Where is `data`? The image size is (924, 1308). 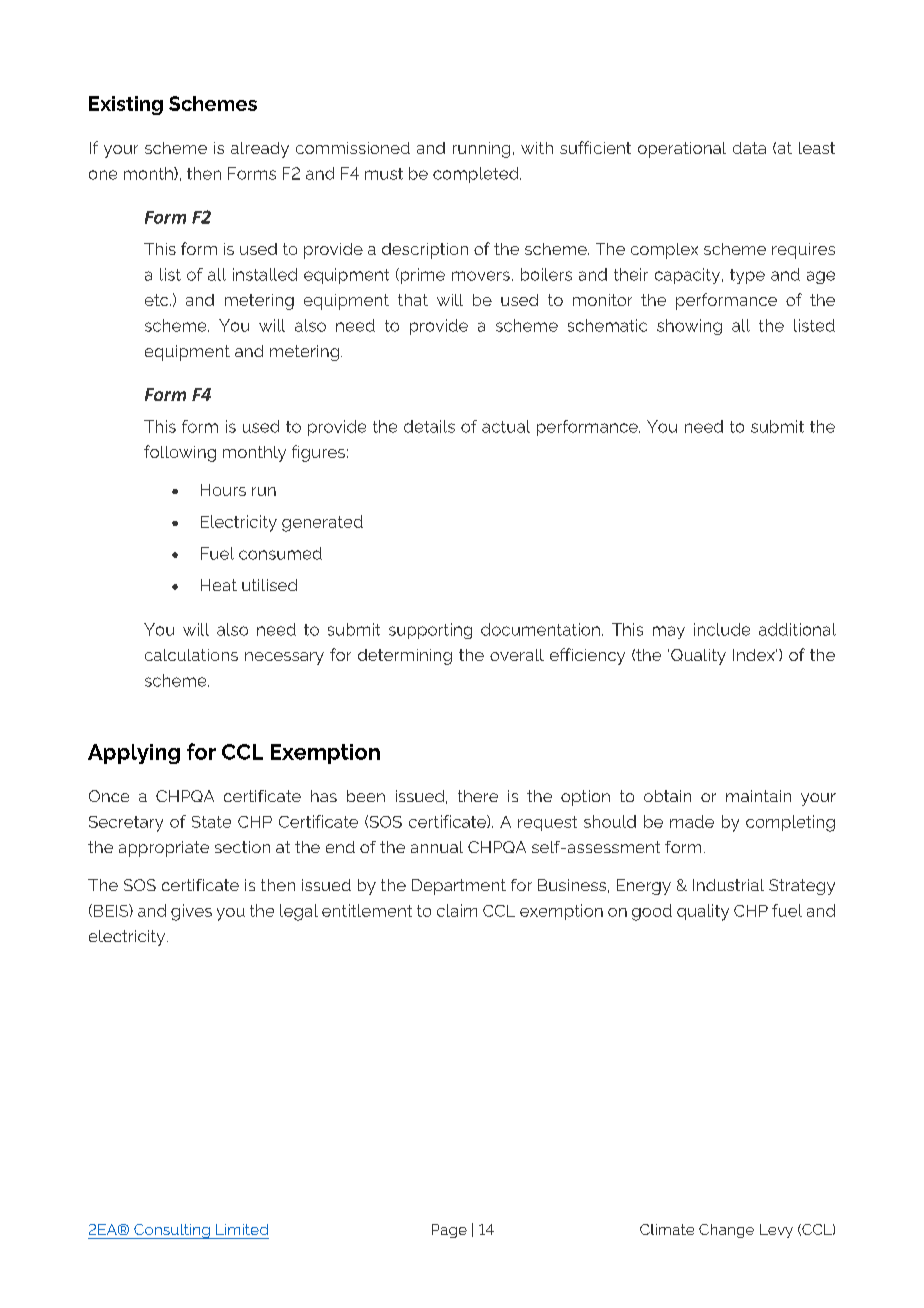 data is located at coordinates (749, 148).
